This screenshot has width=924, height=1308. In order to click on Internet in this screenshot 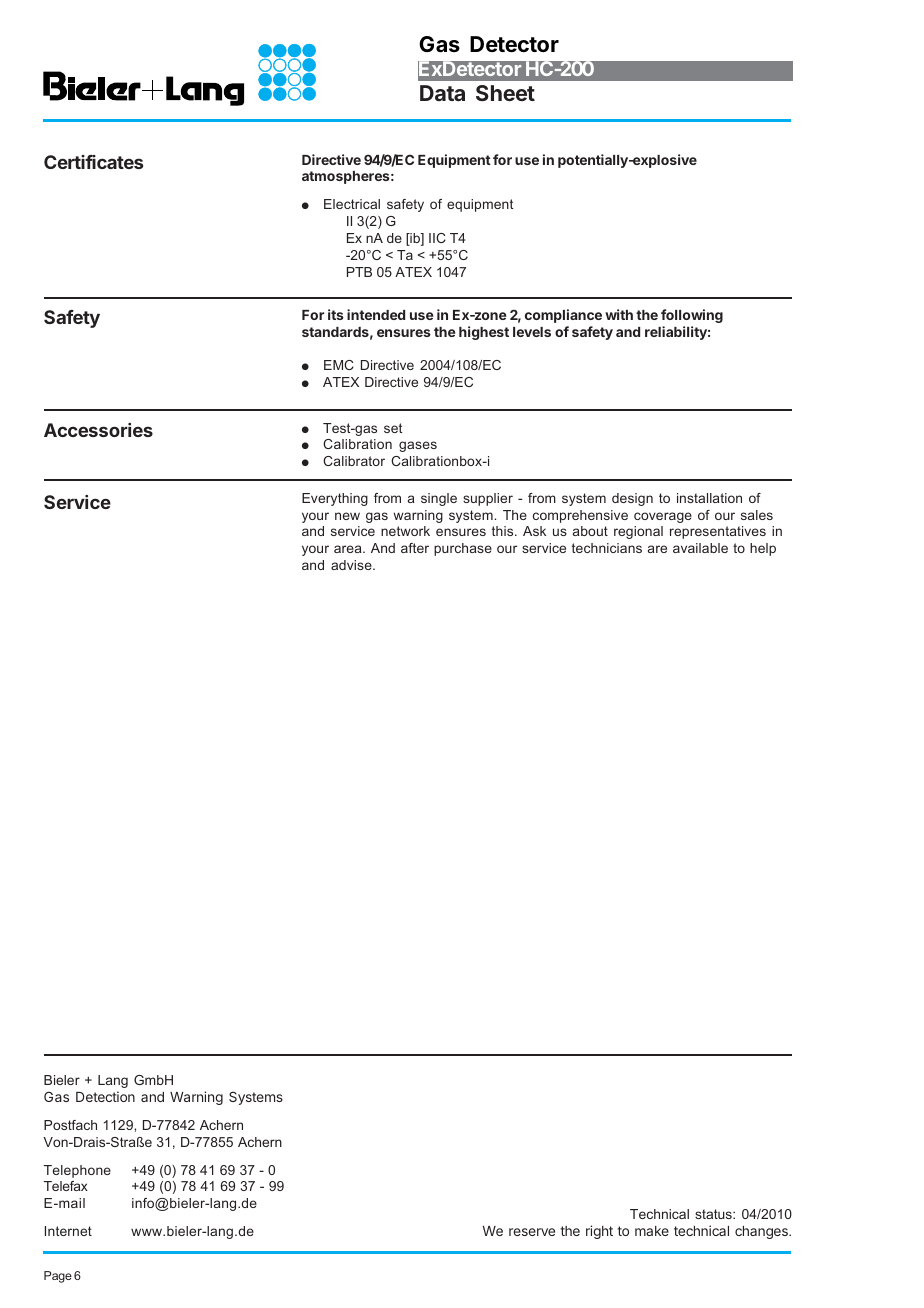, I will do `click(68, 1231)`.
